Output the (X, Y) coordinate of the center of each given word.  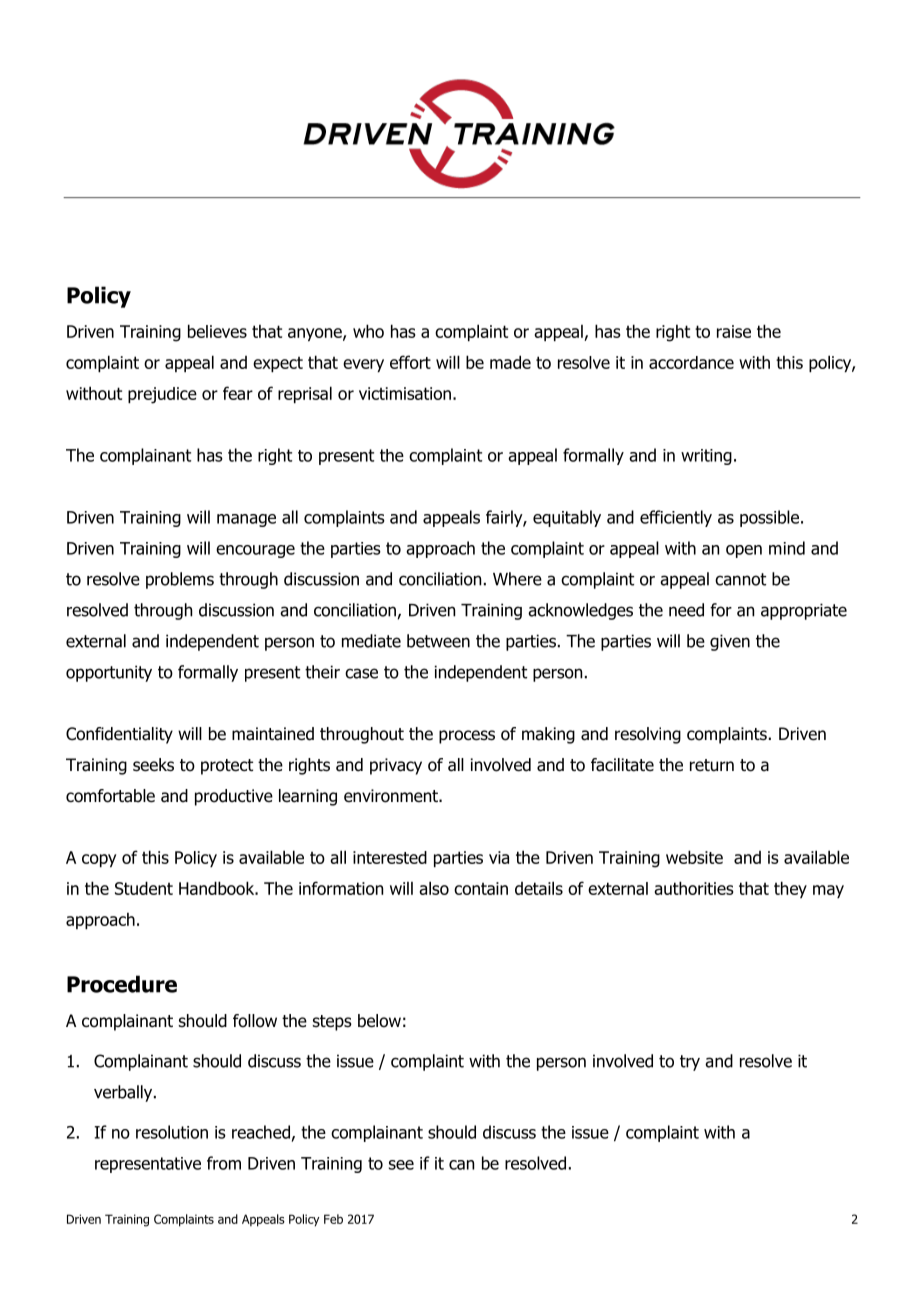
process (467, 737)
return (712, 765)
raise (734, 331)
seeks (153, 765)
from (224, 1163)
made (510, 362)
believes (217, 331)
